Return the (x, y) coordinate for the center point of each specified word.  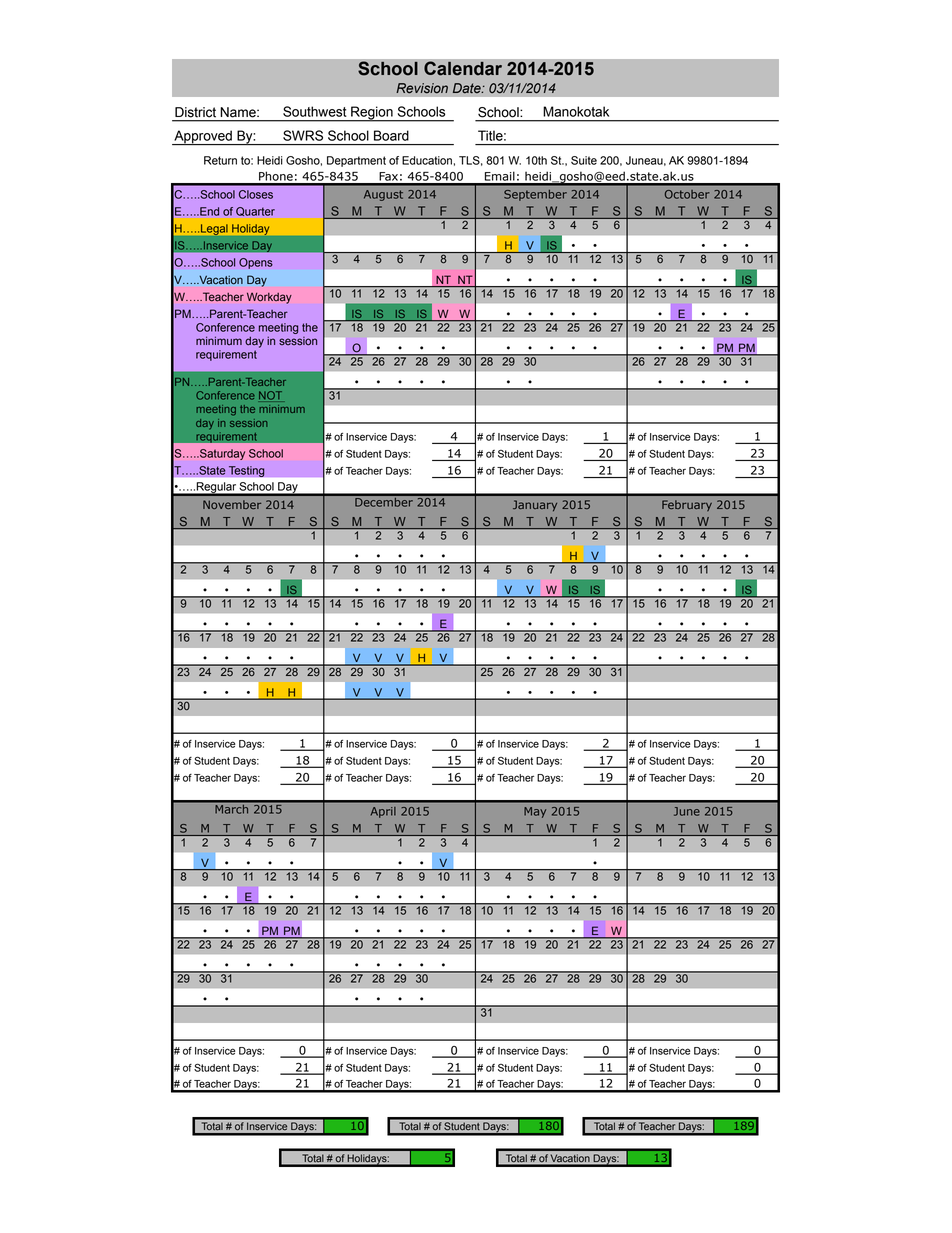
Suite (584, 160)
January (535, 505)
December (384, 501)
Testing (247, 471)
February (687, 505)
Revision (422, 88)
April (383, 812)
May (535, 812)
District (195, 112)
